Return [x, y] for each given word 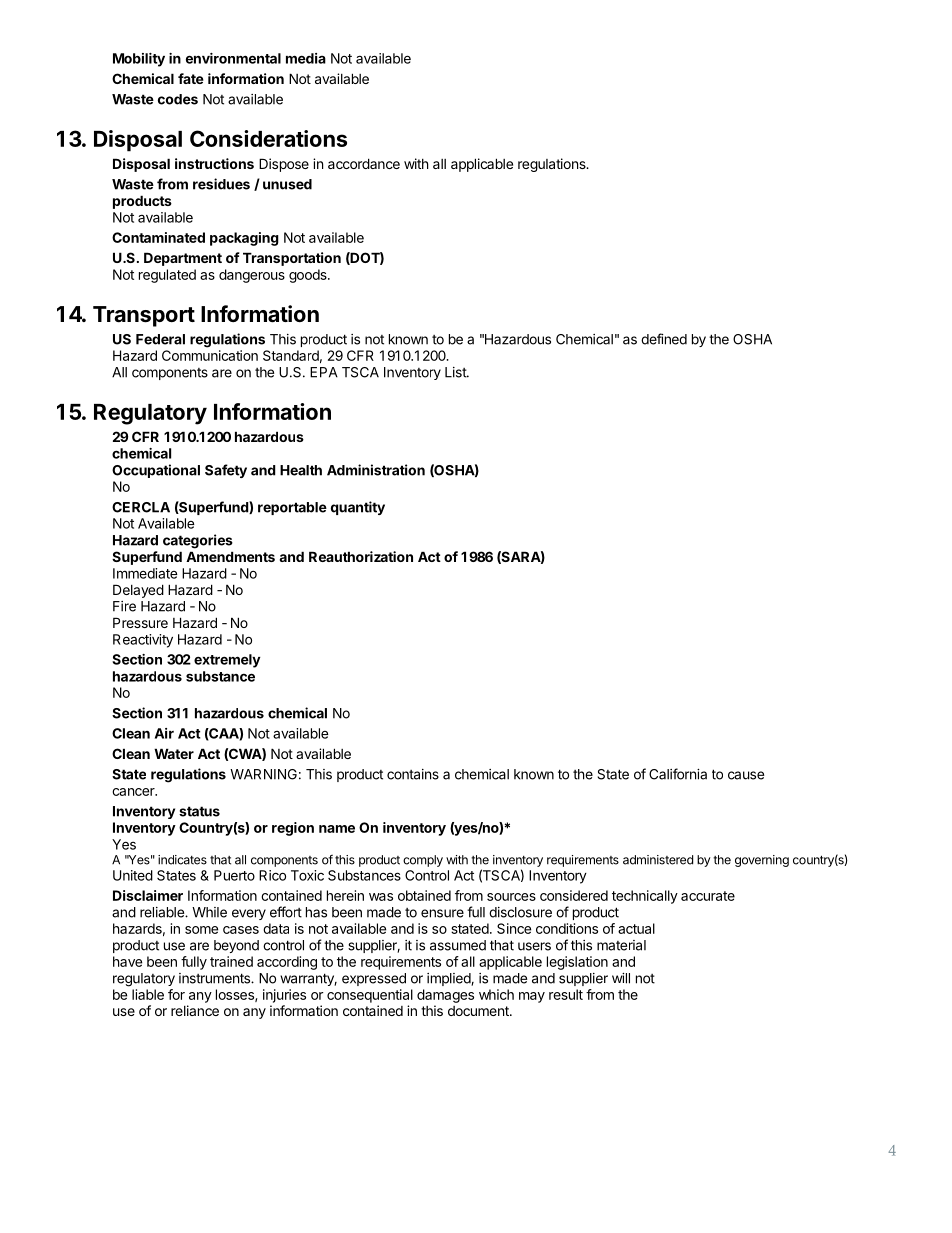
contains [413, 774]
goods [309, 276]
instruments [215, 978]
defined [664, 339]
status [199, 811]
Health [301, 470]
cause [746, 775]
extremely [227, 661]
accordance [364, 163]
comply [423, 861]
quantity [358, 508]
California [678, 774]
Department [183, 259]
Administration [376, 470]
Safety [226, 471]
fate [191, 78]
